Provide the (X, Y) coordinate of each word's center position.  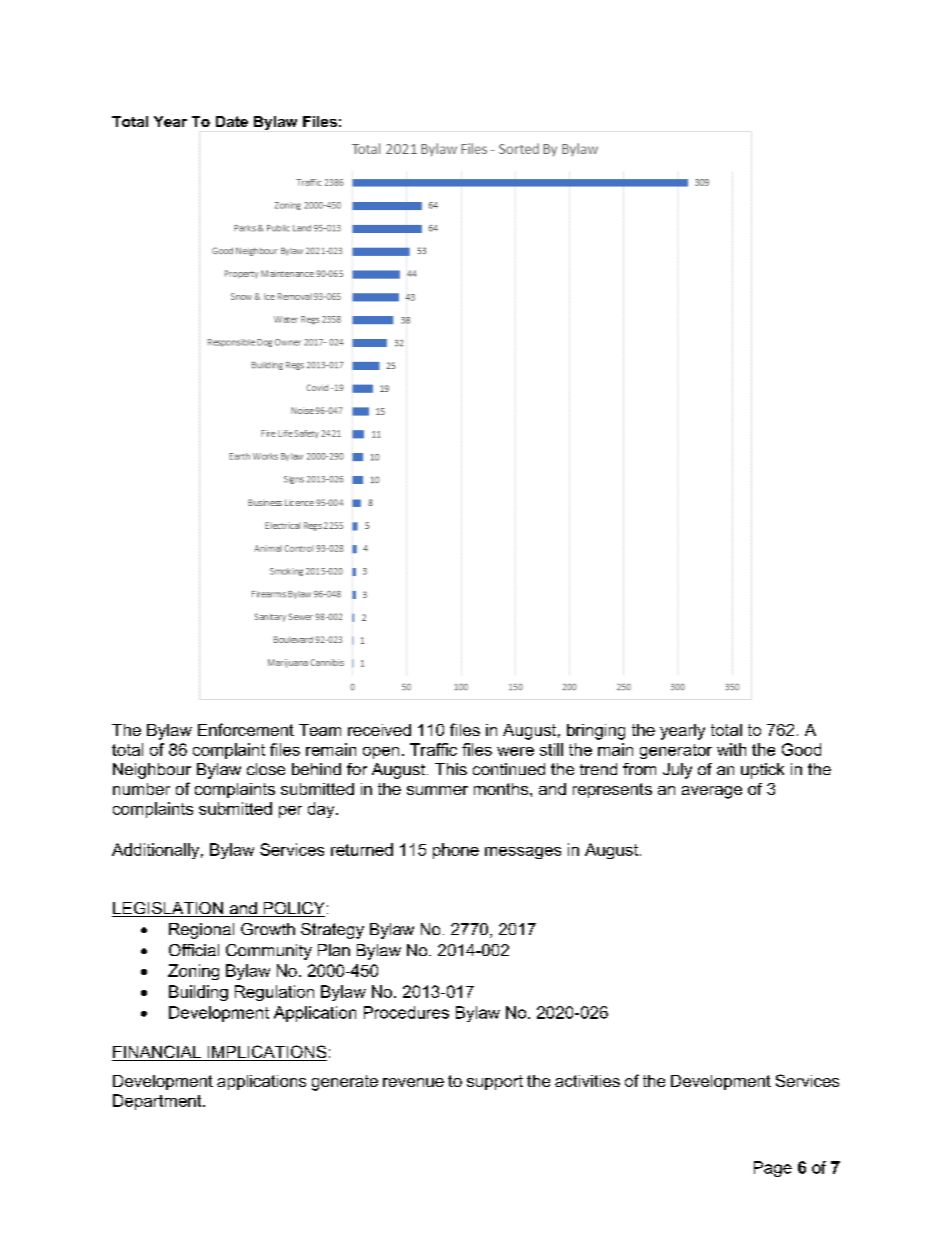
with (731, 749)
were (515, 751)
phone (456, 851)
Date (232, 121)
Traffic (433, 749)
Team (320, 730)
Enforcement (246, 729)
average (712, 792)
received (379, 730)
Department (158, 1102)
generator (676, 751)
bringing (596, 732)
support (495, 1082)
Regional (201, 931)
